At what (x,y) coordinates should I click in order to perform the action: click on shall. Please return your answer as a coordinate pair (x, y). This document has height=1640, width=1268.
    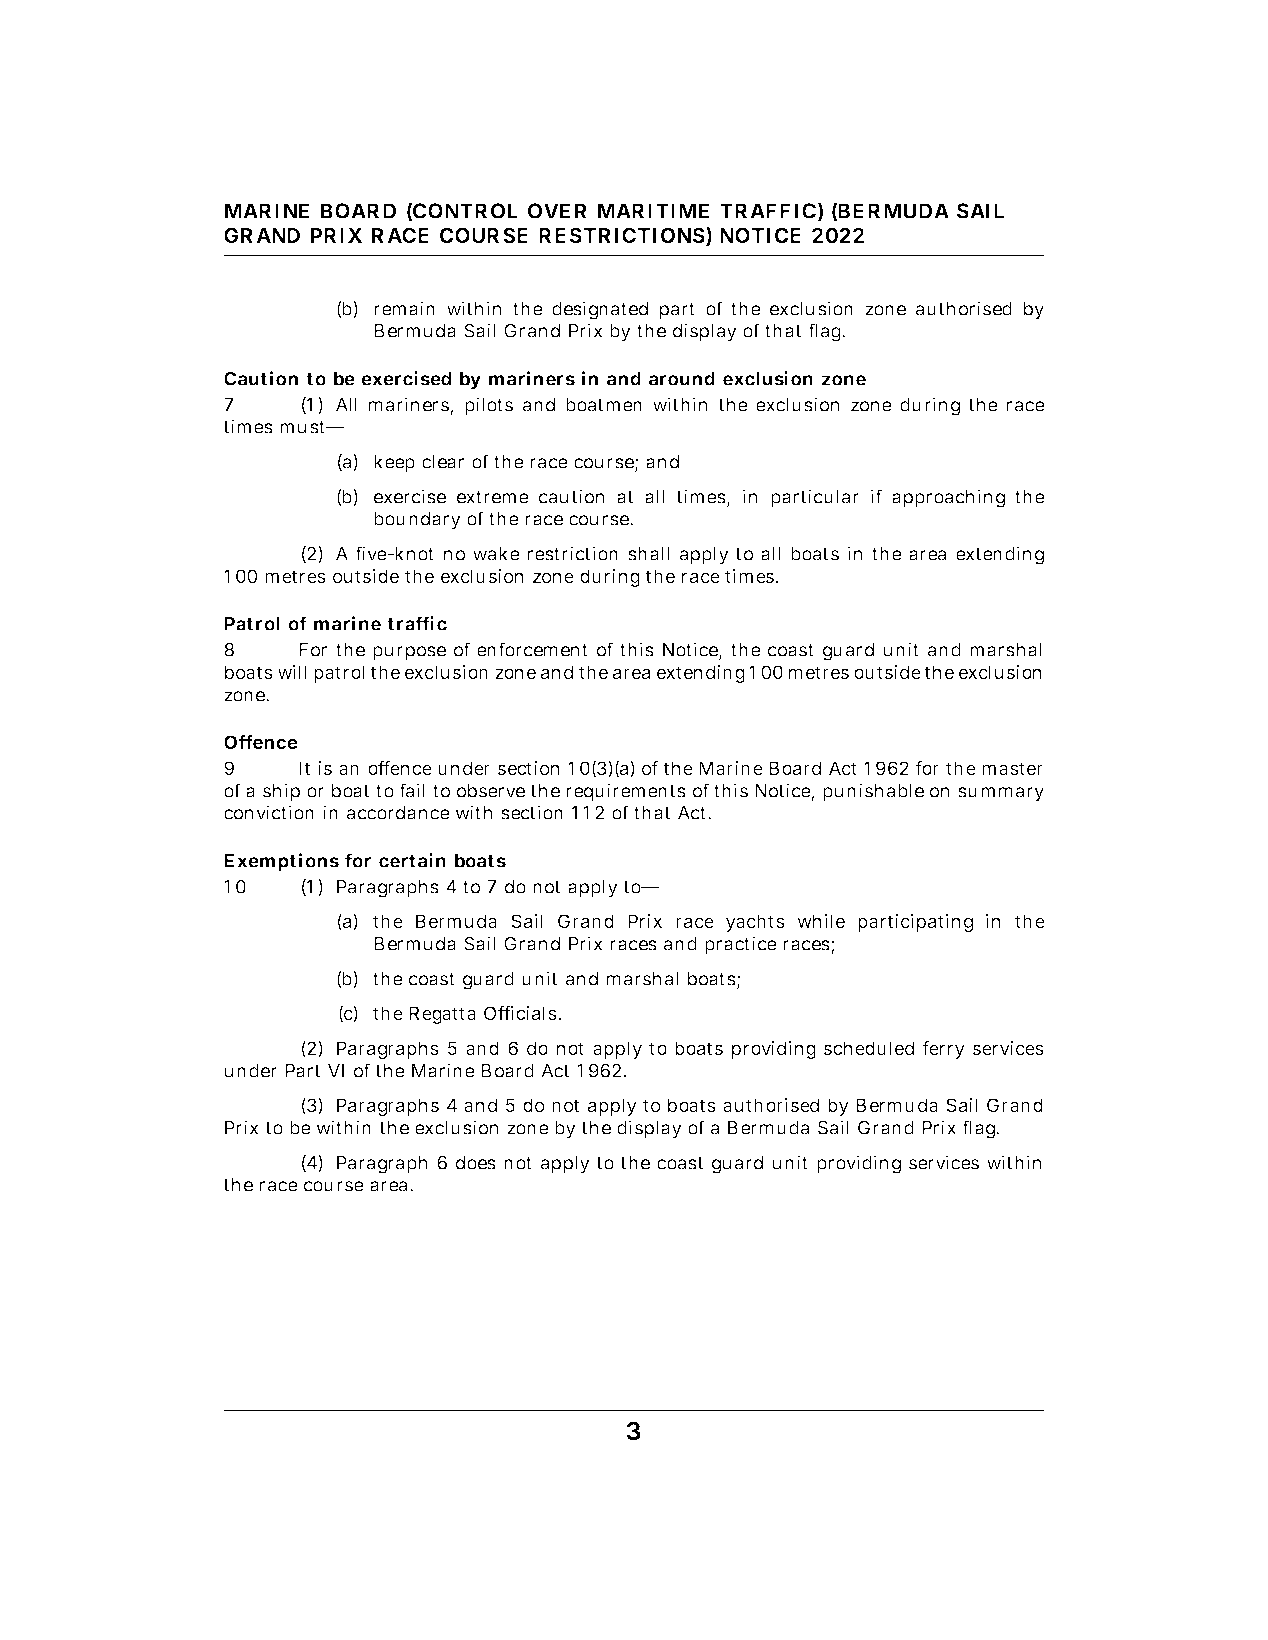
    Looking at the image, I should click on (648, 554).
